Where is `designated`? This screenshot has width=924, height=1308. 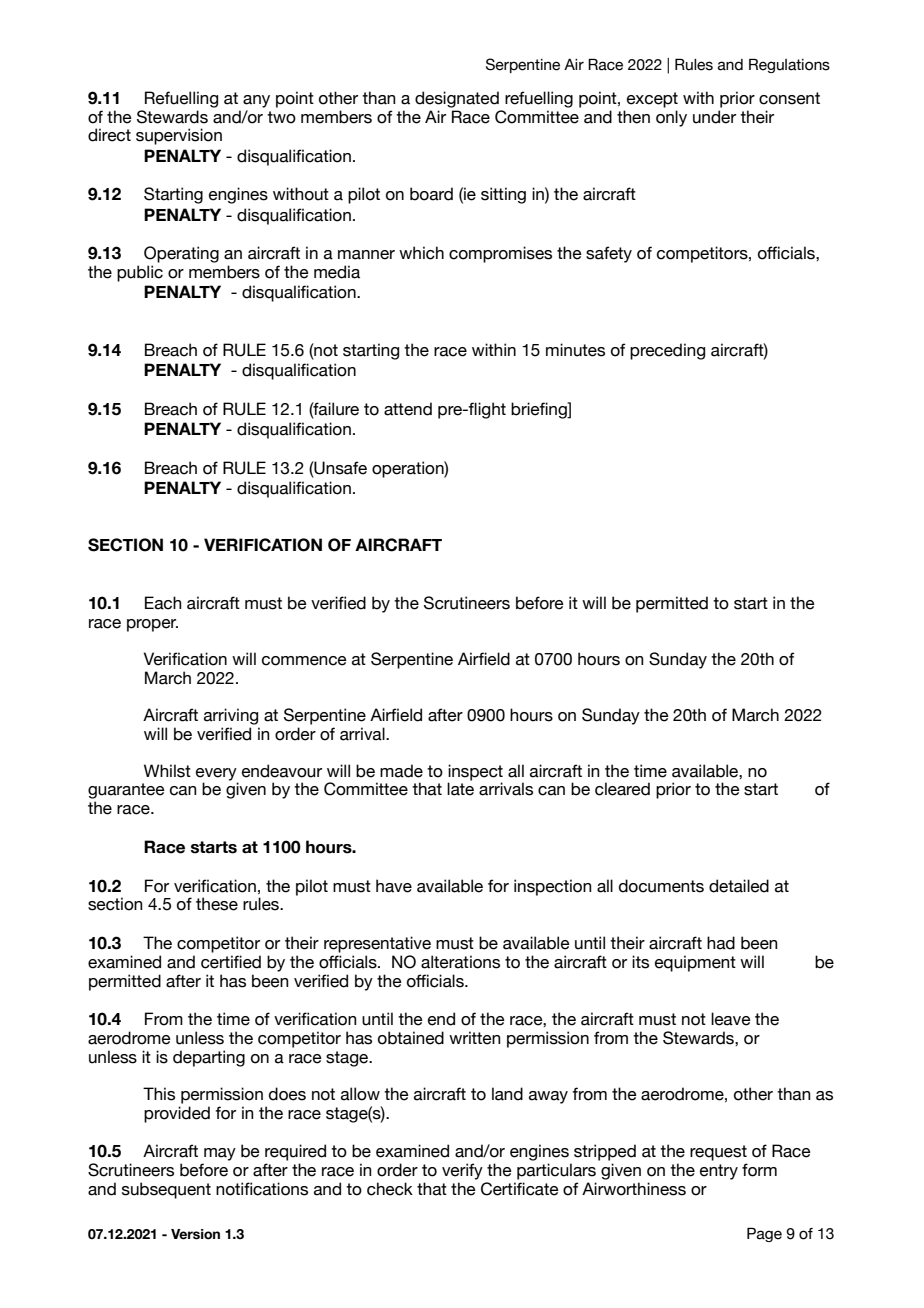 designated is located at coordinates (457, 99).
